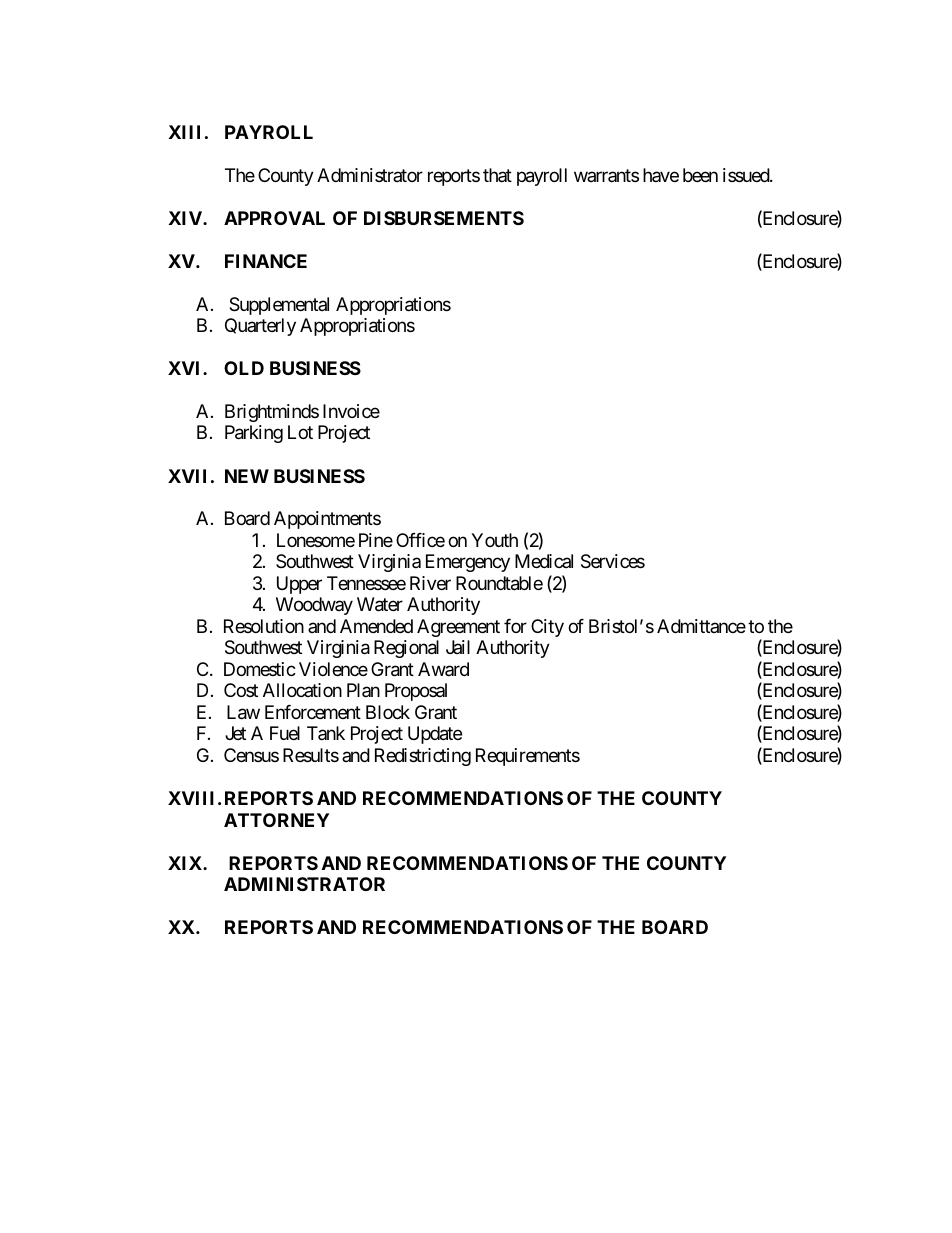 This image has width=952, height=1233. What do you see at coordinates (661, 175) in the image?
I see `have` at bounding box center [661, 175].
